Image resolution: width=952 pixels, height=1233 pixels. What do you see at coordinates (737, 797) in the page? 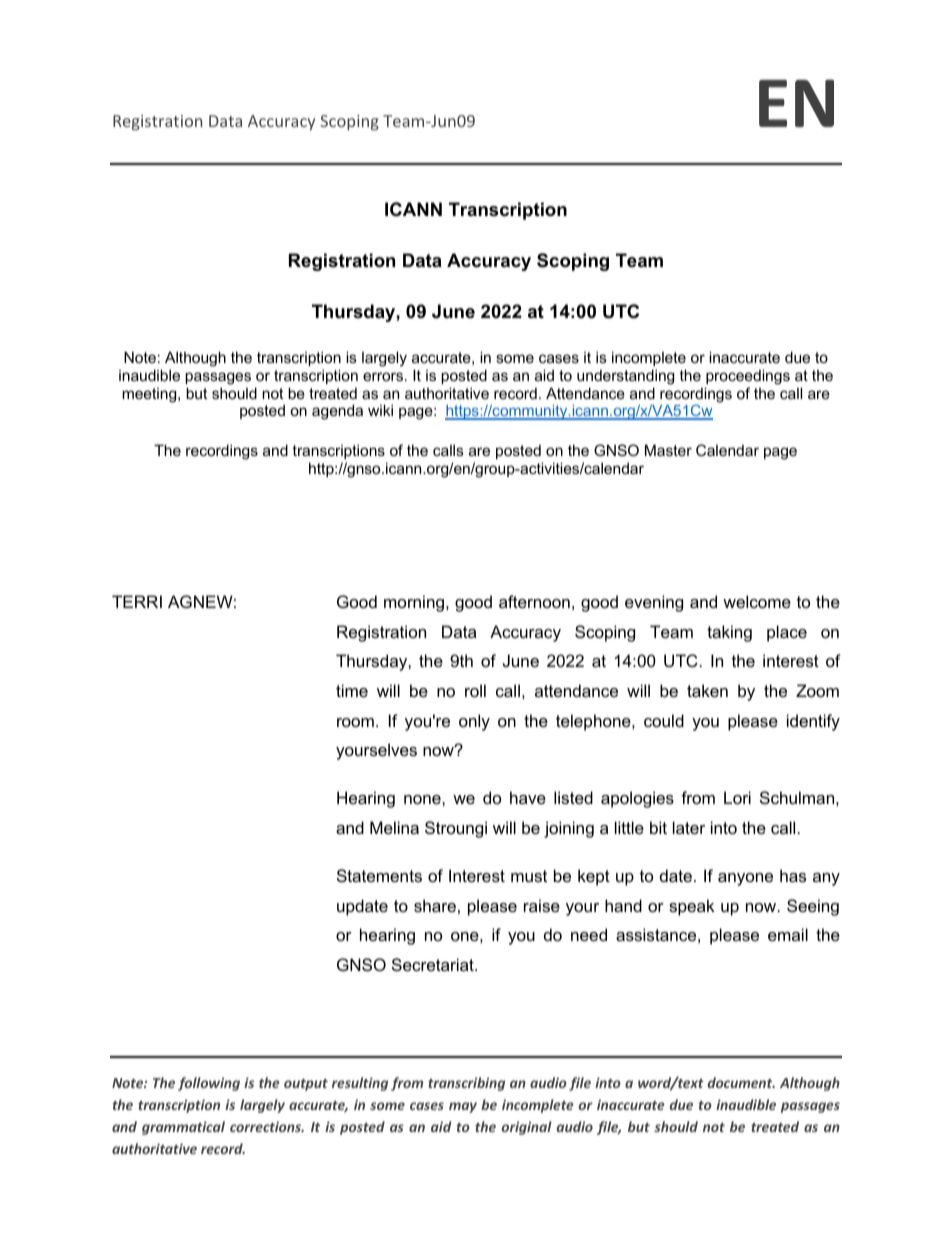
I see `Lori` at bounding box center [737, 797].
